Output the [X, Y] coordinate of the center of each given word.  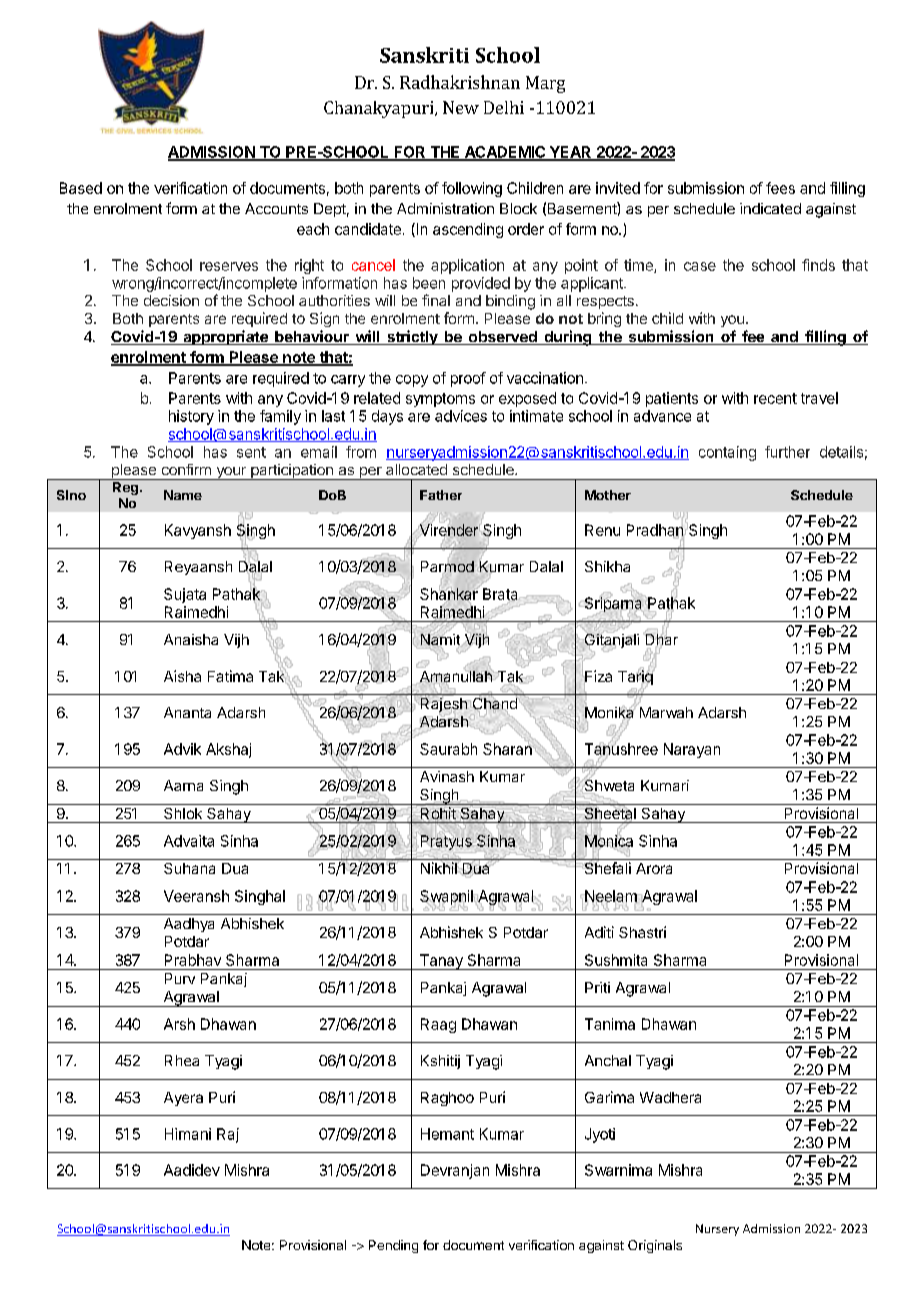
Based [81, 188]
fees [780, 188]
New [461, 107]
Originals [655, 1246]
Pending [393, 1246]
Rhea [182, 1060]
